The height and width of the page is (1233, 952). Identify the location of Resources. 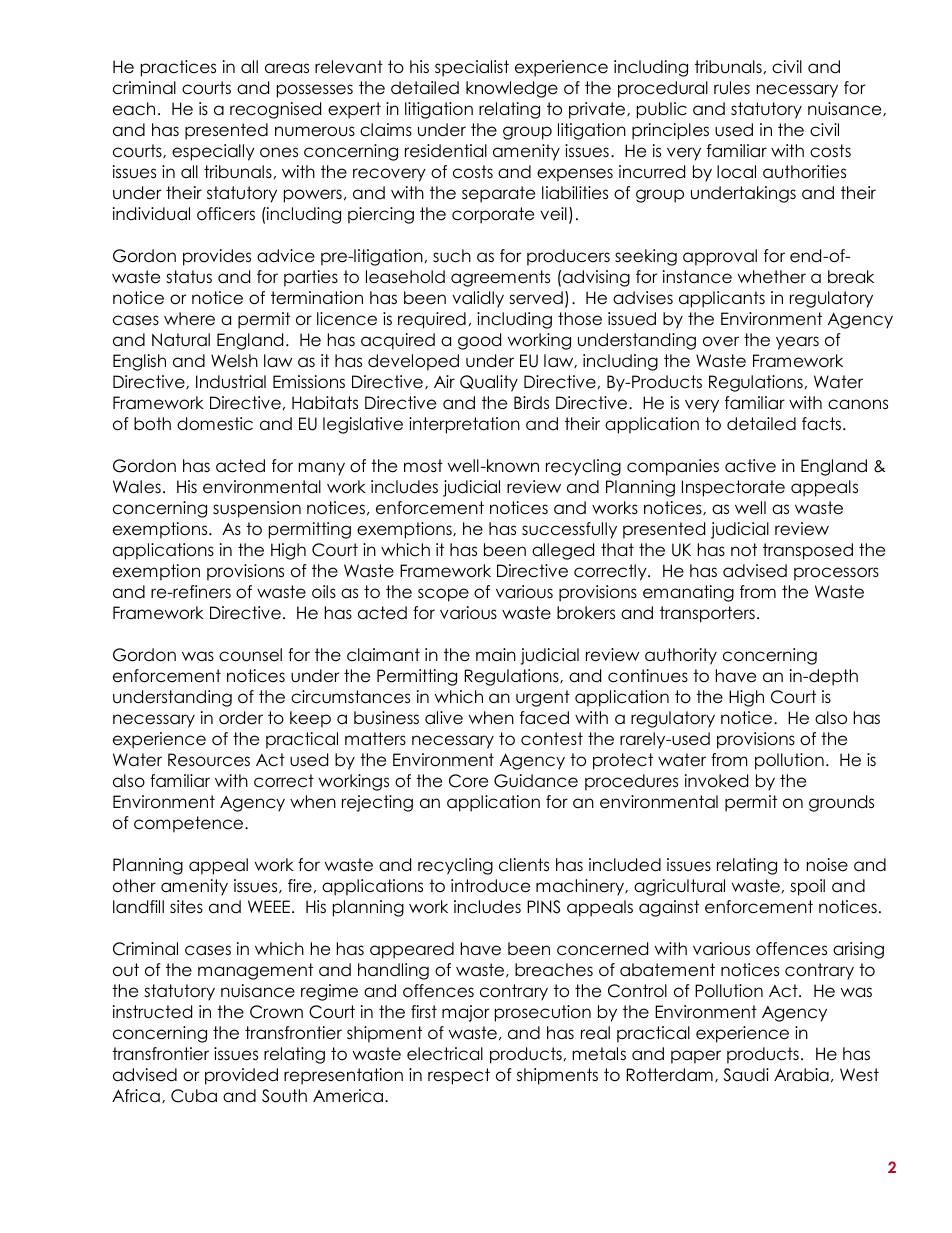
(209, 760).
